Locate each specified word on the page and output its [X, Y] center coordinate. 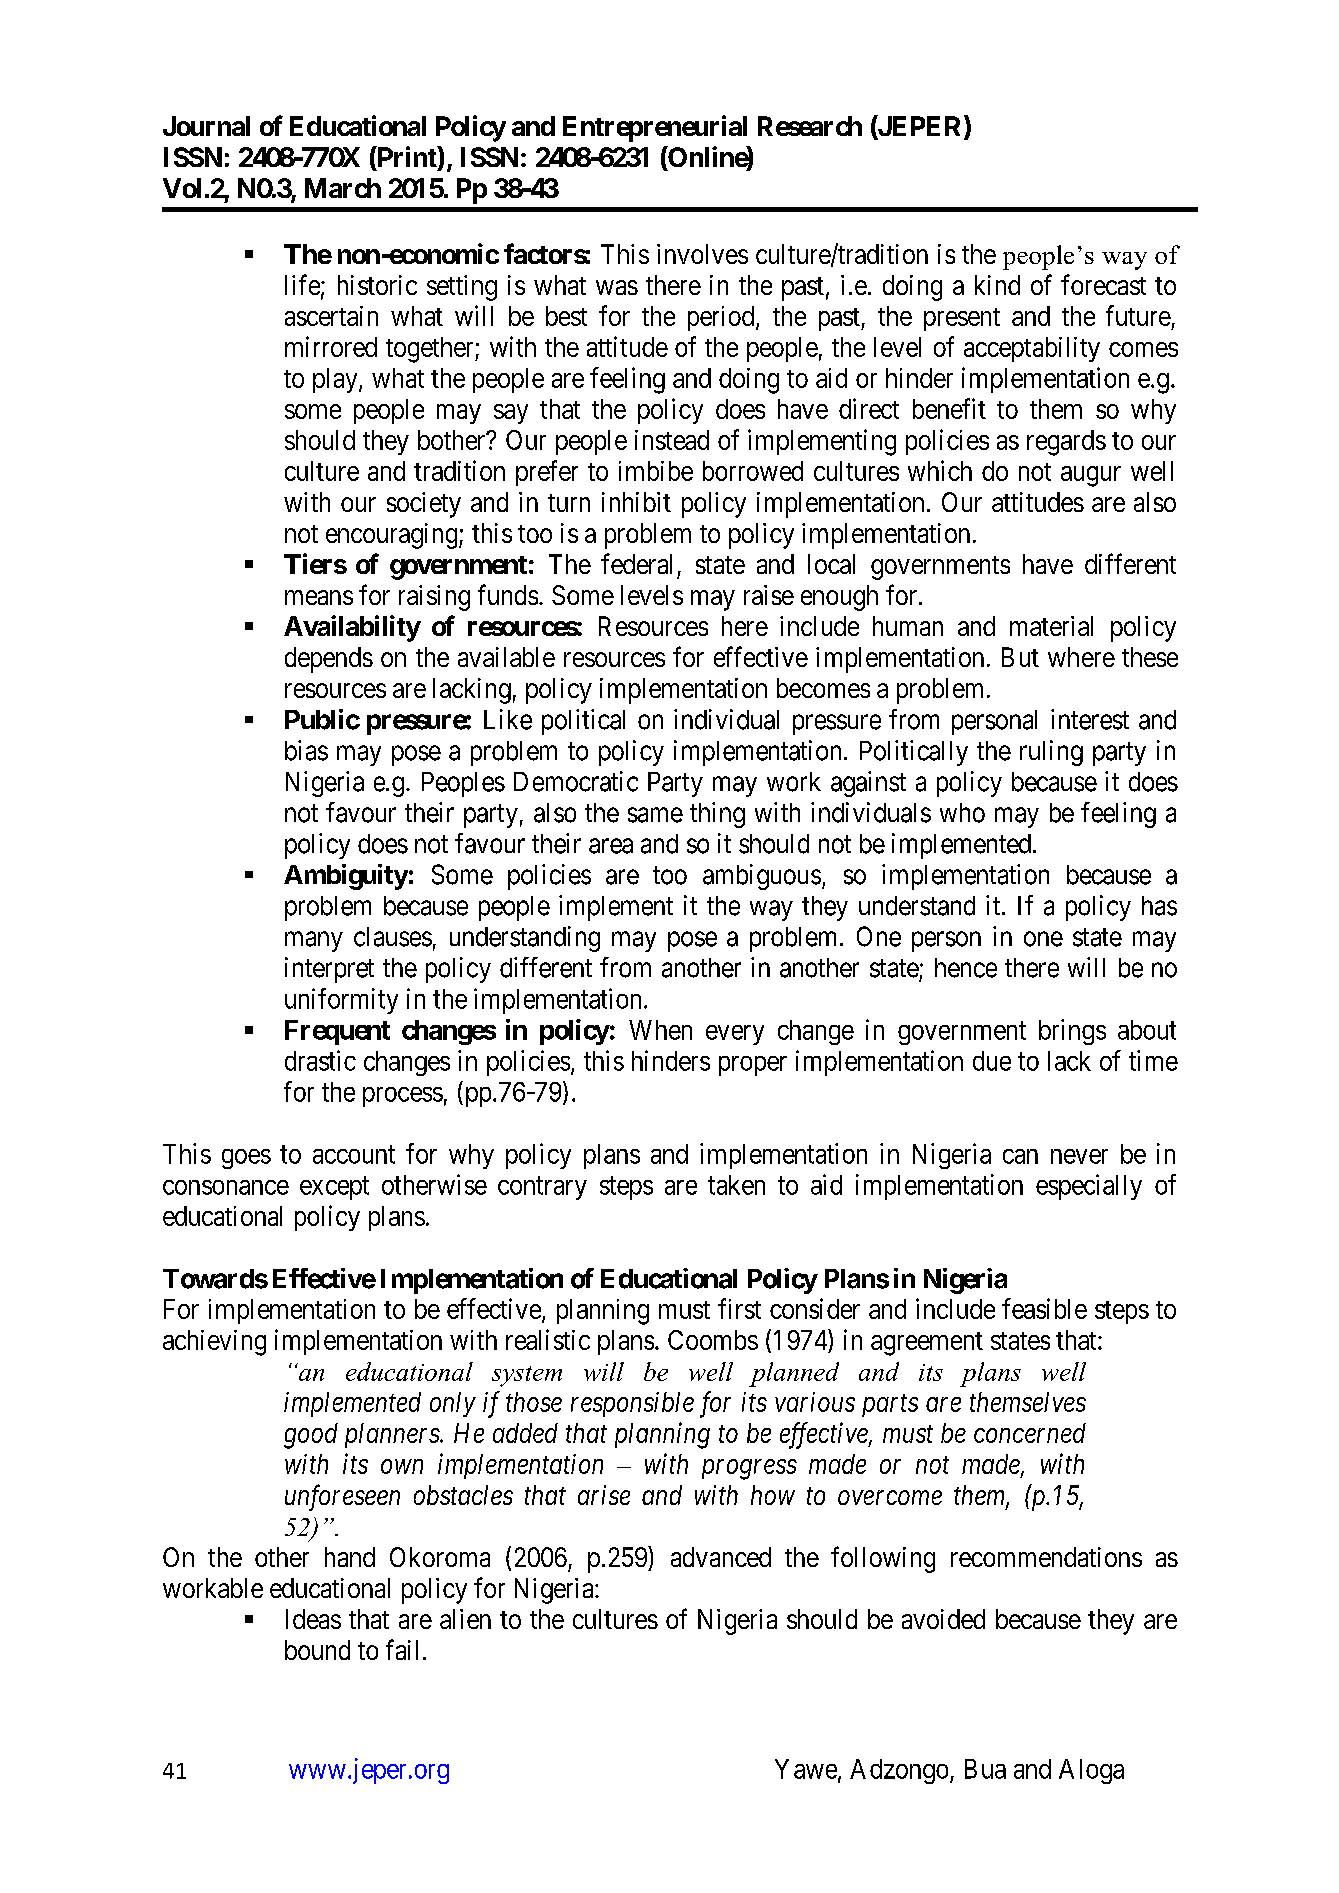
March [343, 188]
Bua [985, 1769]
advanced [721, 1557]
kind [997, 285]
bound [317, 1650]
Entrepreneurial [655, 128]
